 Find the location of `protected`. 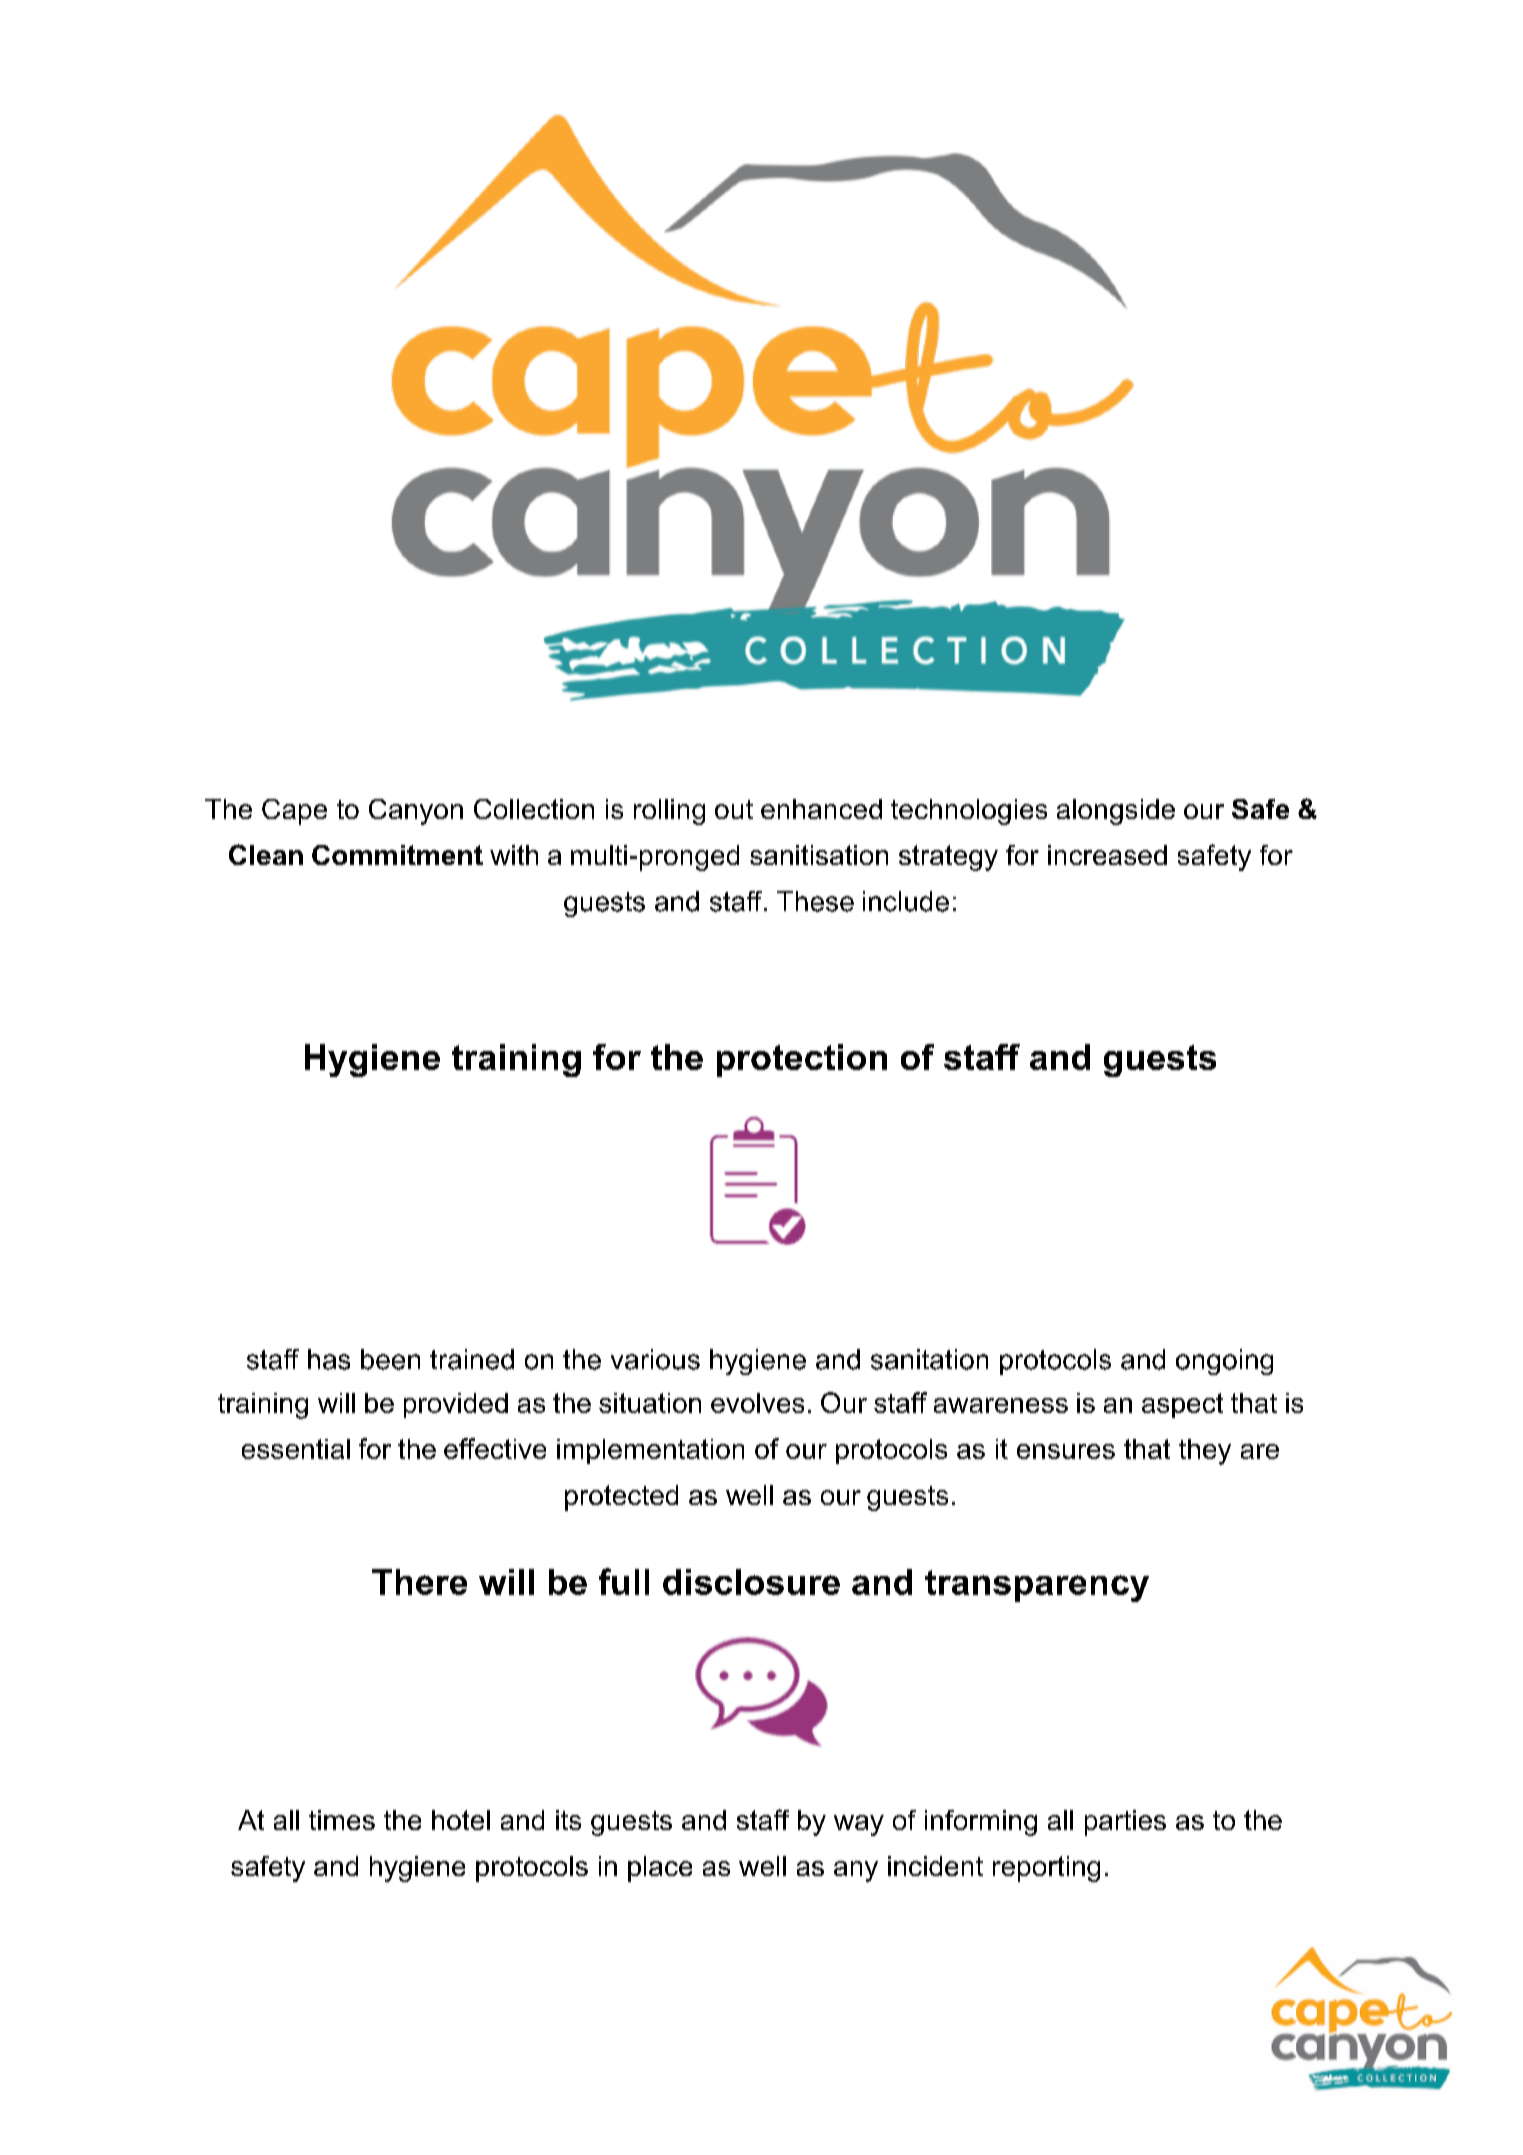

protected is located at coordinates (621, 1498).
